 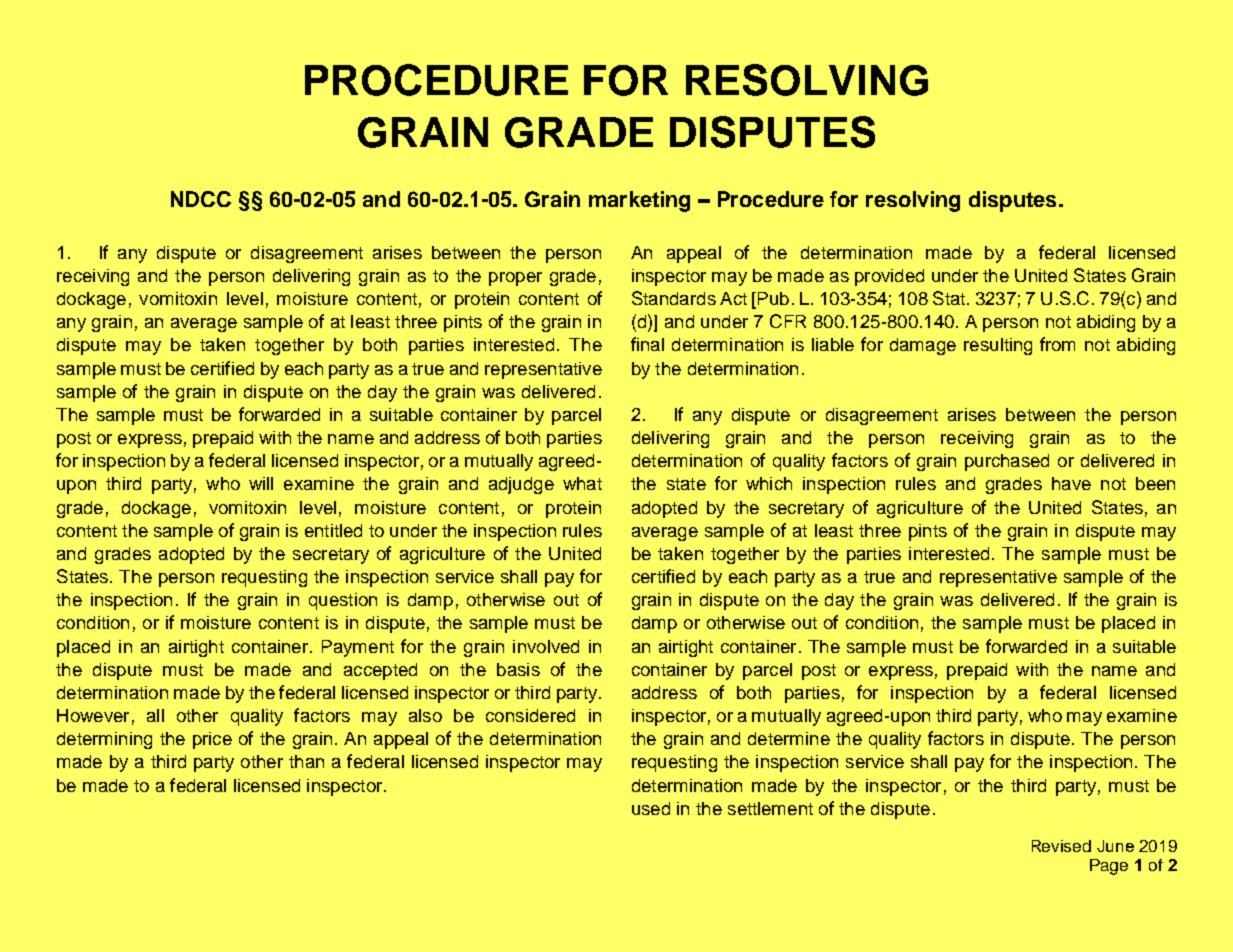 I want to click on entitled, so click(x=333, y=530).
